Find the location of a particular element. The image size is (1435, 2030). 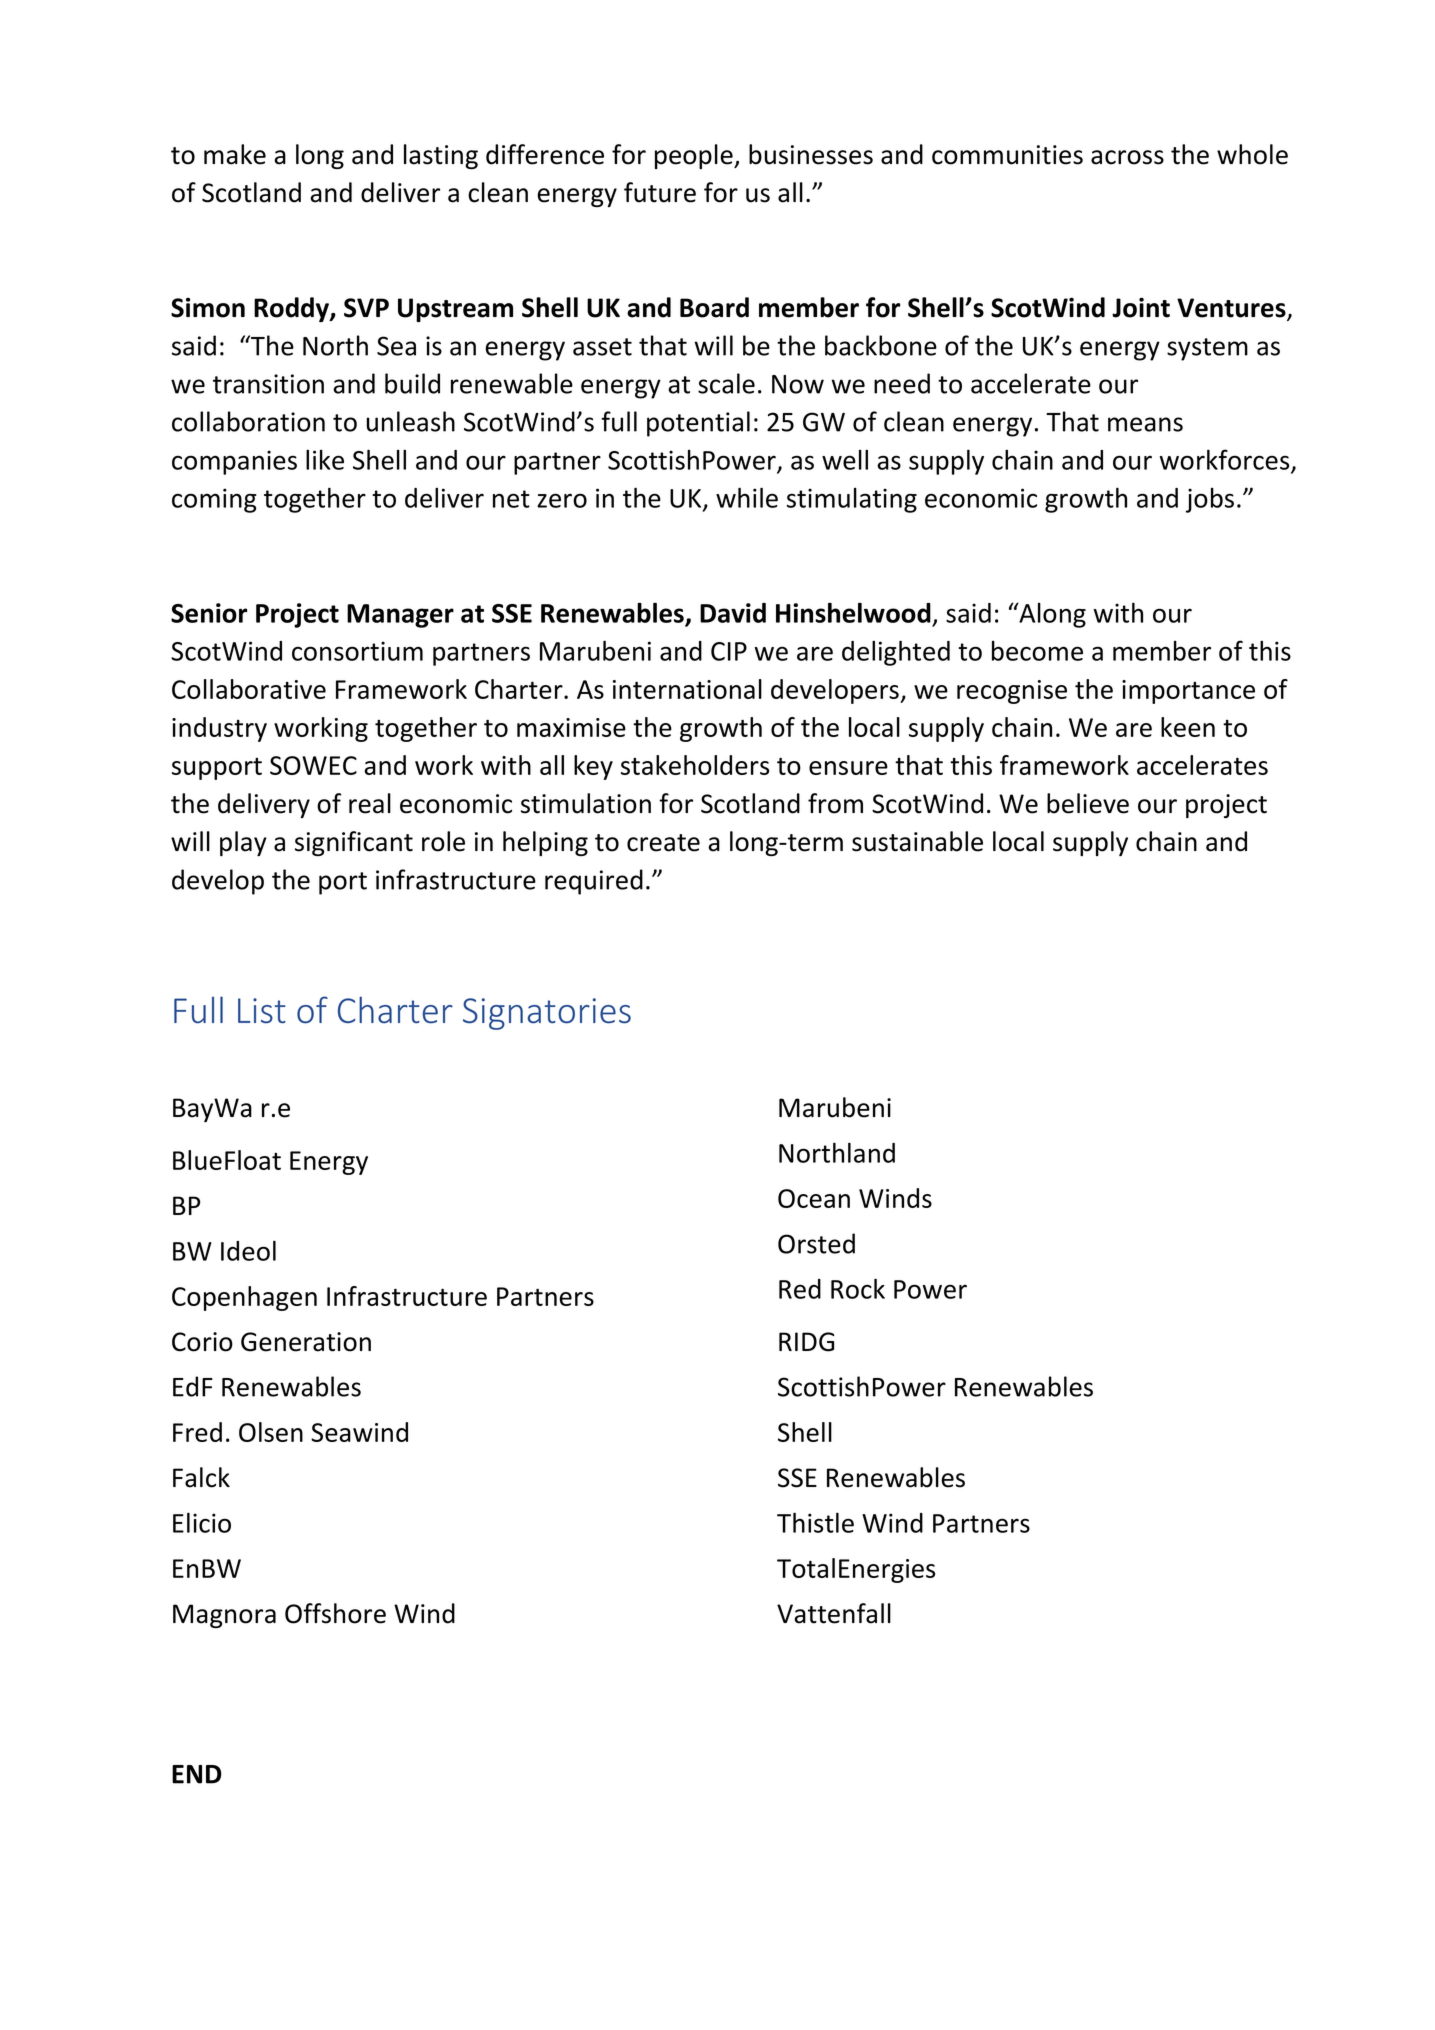

Olsen is located at coordinates (271, 1432).
